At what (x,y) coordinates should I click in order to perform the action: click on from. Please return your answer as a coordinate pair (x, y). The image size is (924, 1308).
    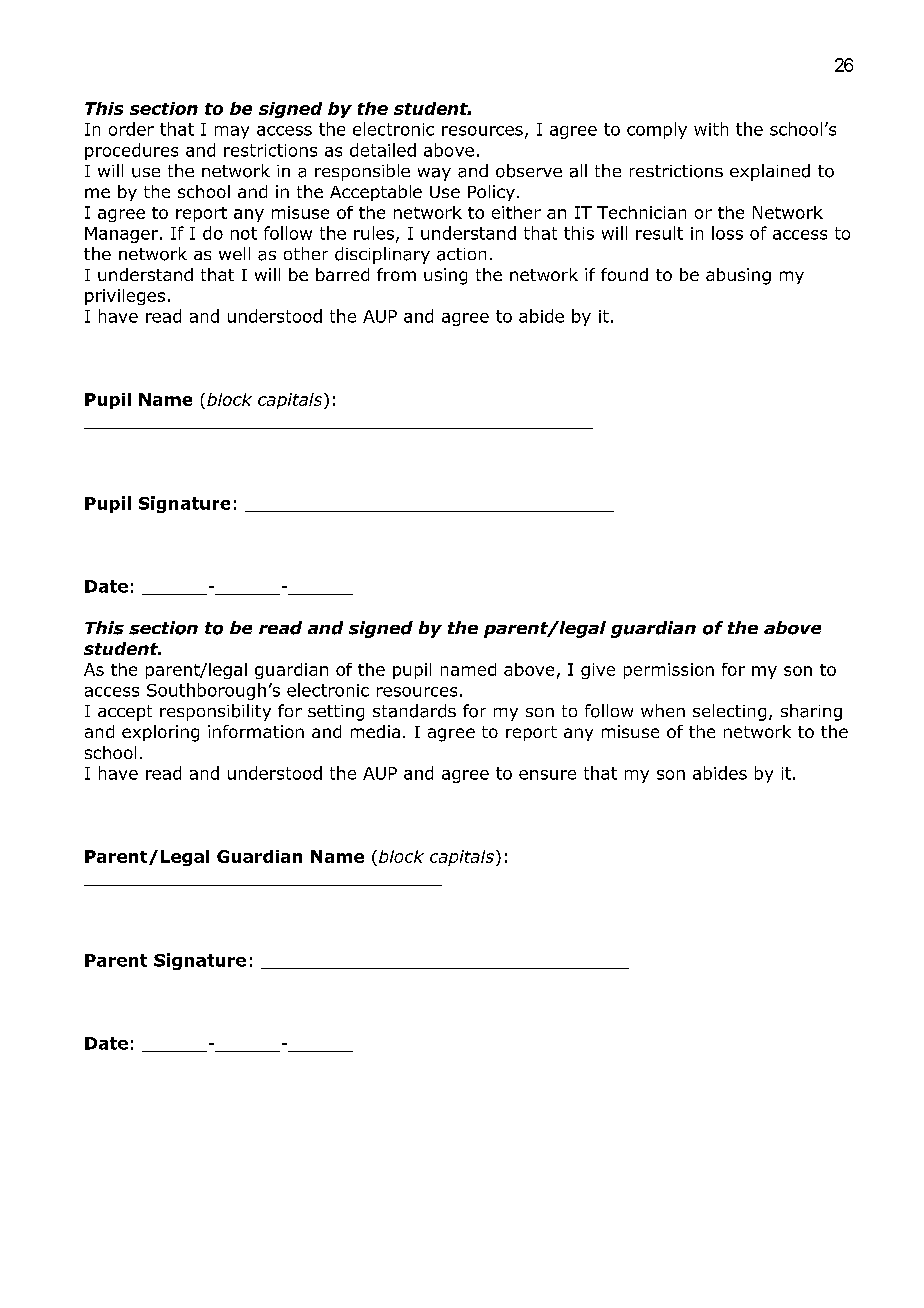
    Looking at the image, I should click on (396, 274).
